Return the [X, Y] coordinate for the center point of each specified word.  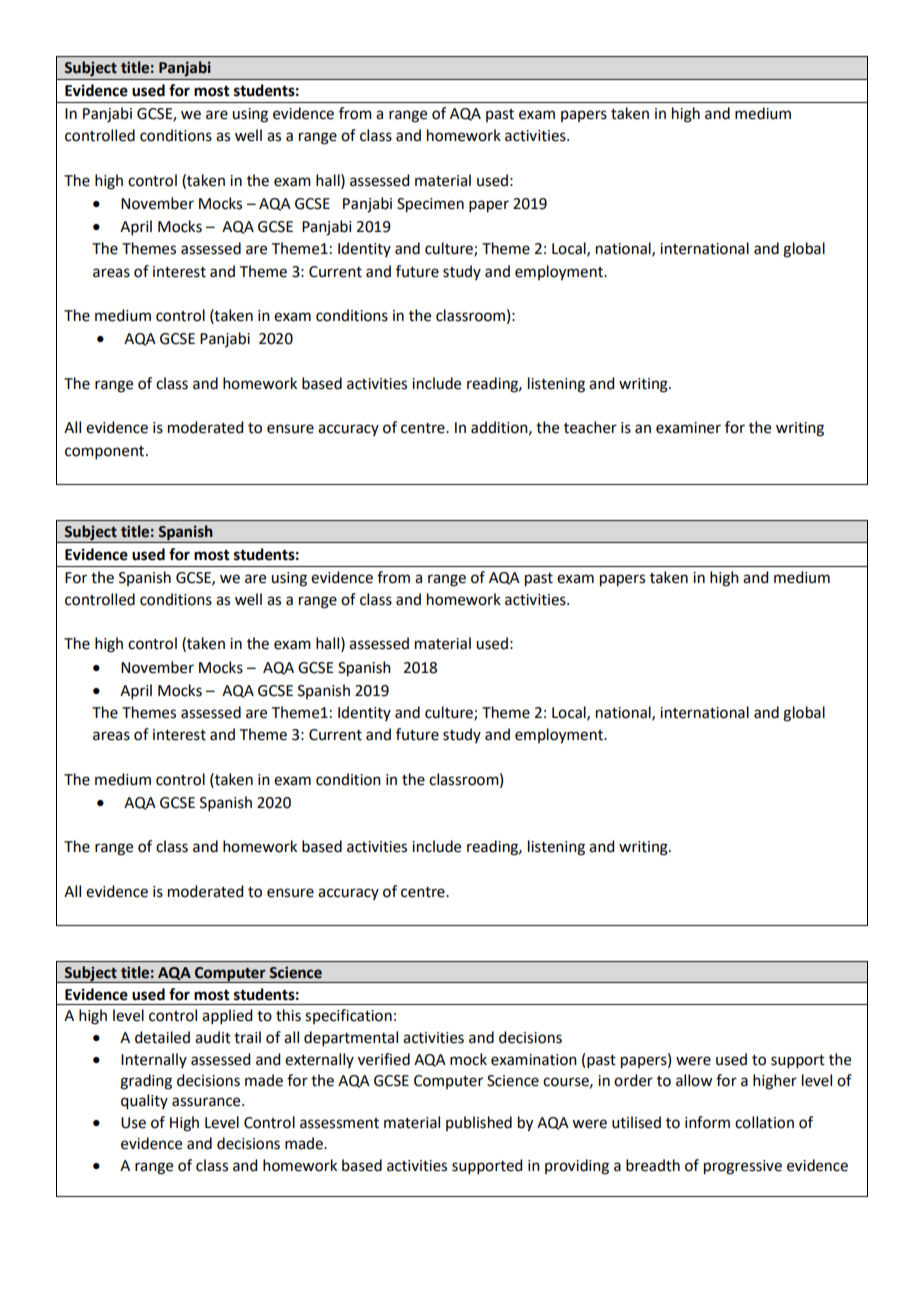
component [106, 452]
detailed [162, 1037]
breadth [653, 1165]
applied [227, 1016]
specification [348, 1016]
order [633, 1080]
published [479, 1123]
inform [707, 1122]
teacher [590, 427]
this [288, 1015]
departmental [351, 1038]
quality [144, 1102]
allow [694, 1080]
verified [384, 1059]
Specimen [430, 205]
